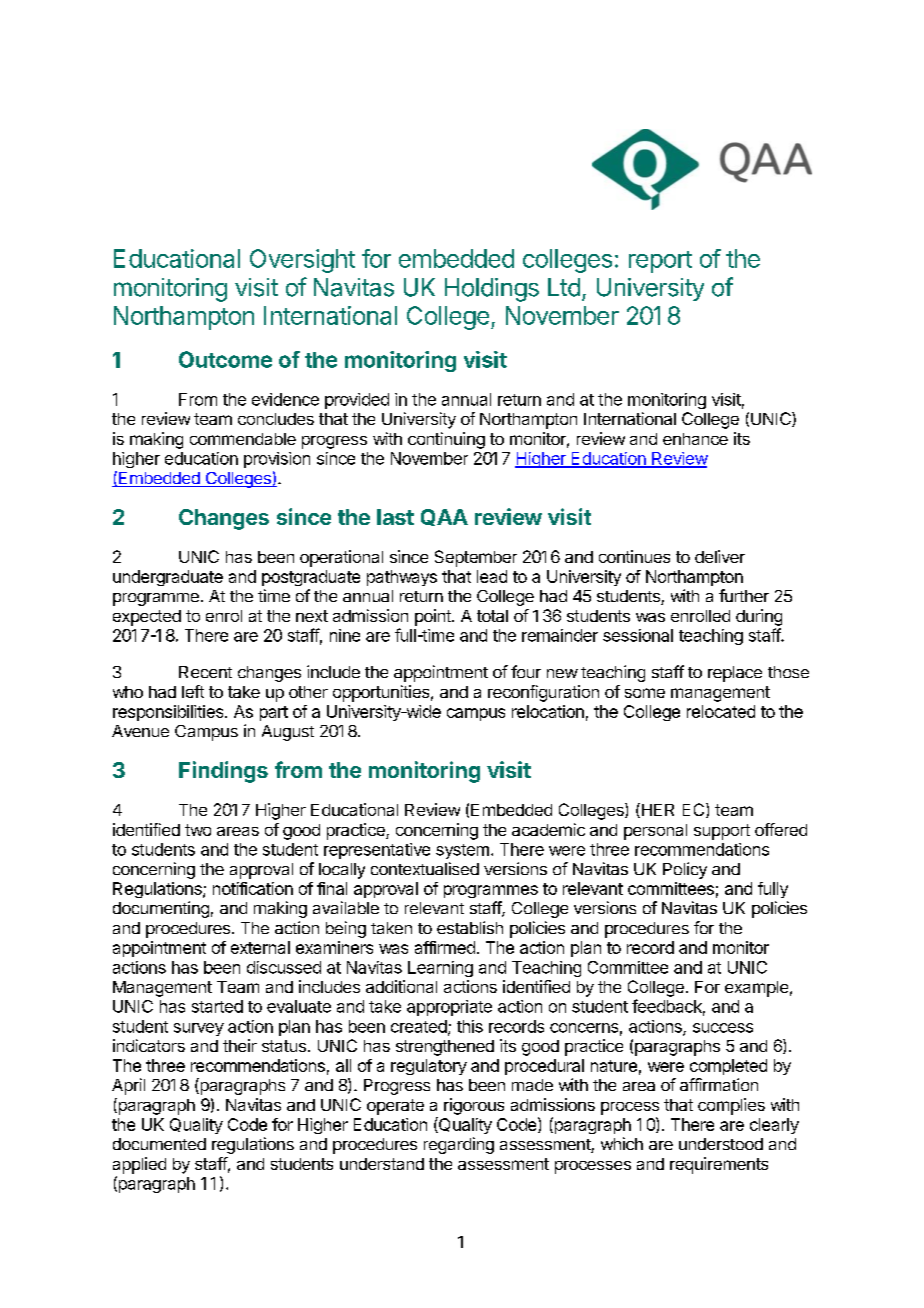  Describe the element at coordinates (660, 262) in the screenshot. I see `report` at that location.
